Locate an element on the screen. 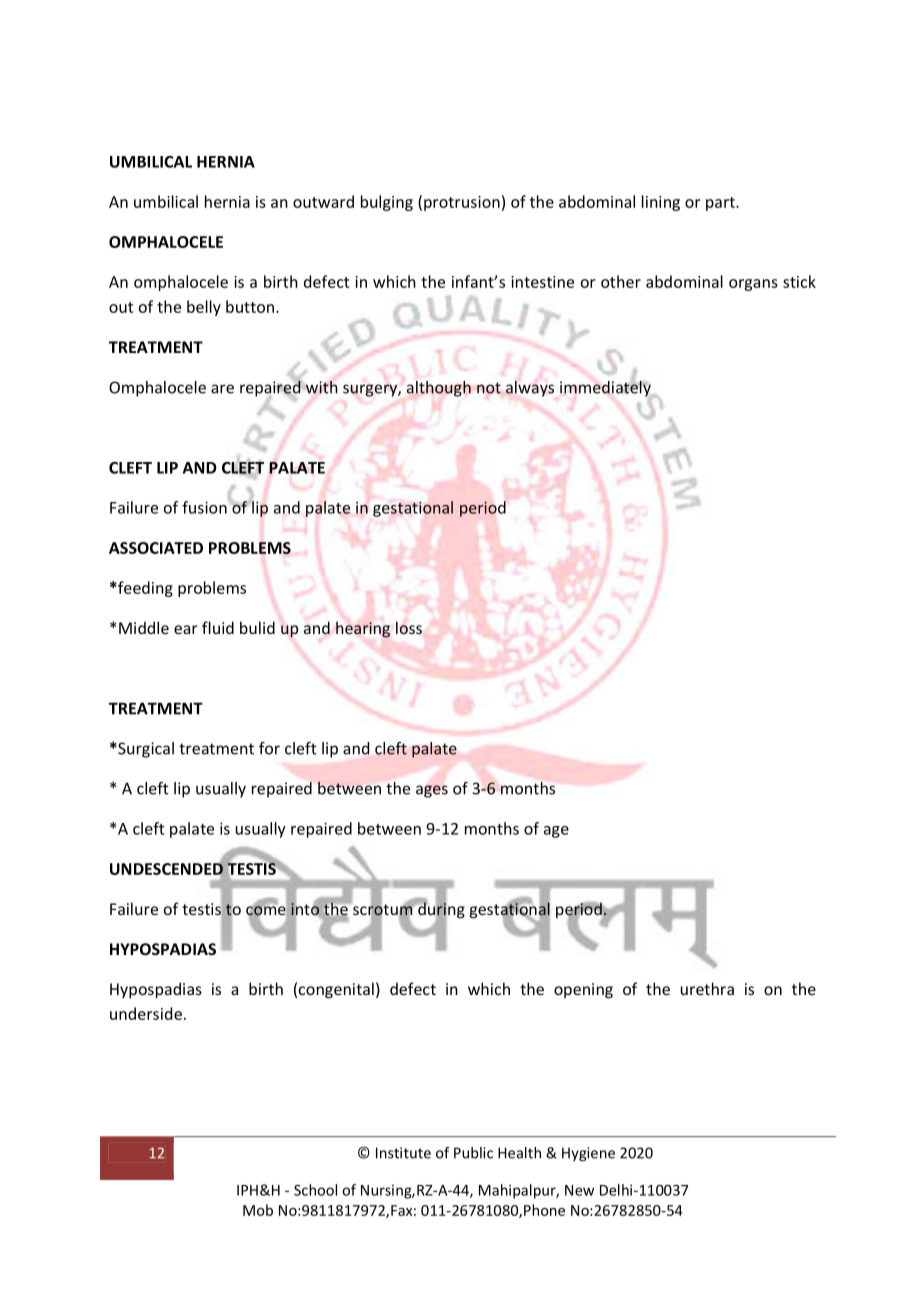  not is located at coordinates (489, 388).
